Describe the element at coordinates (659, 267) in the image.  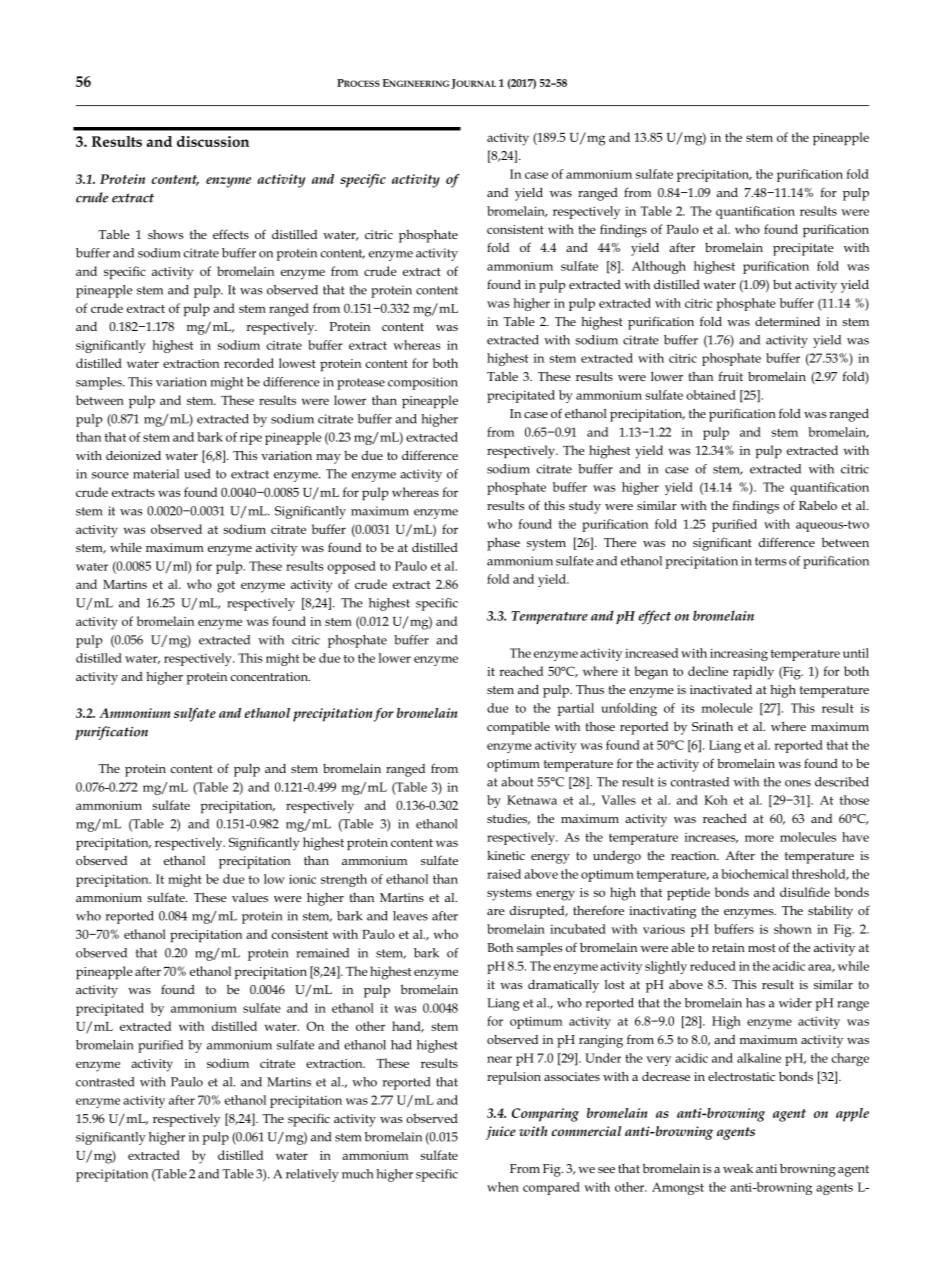
I see `Although` at that location.
